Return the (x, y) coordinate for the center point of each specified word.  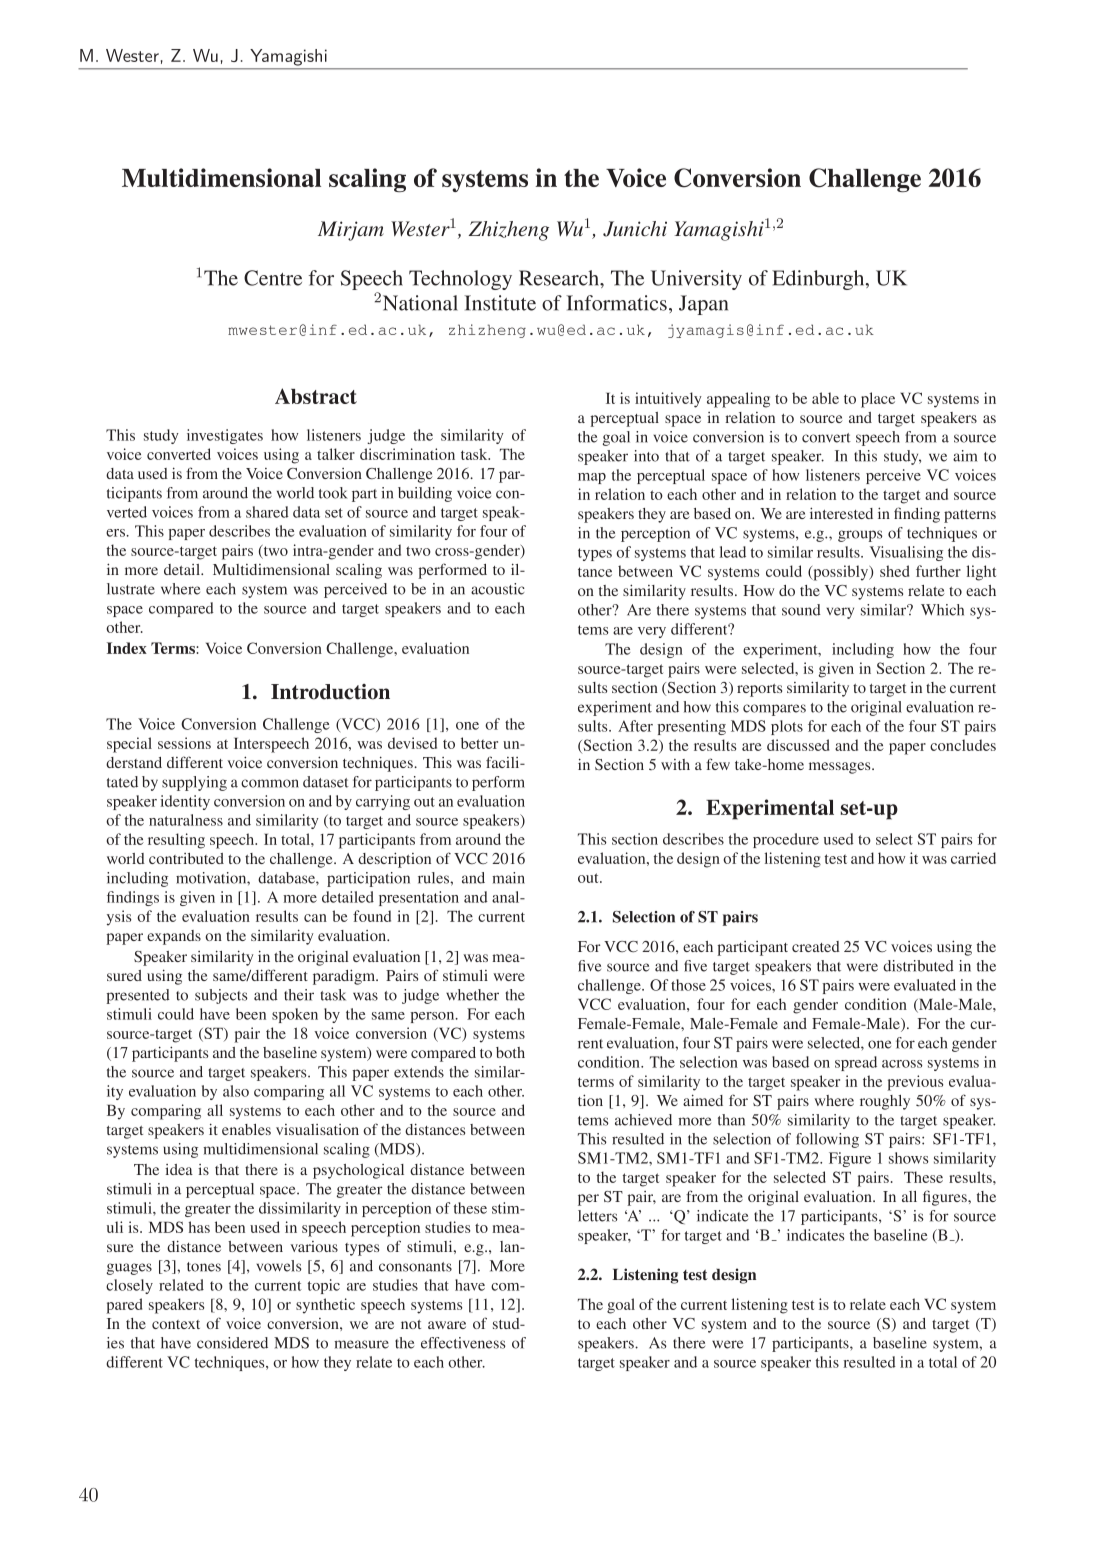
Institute (500, 303)
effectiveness (463, 1343)
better (479, 743)
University (696, 280)
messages (841, 768)
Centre (273, 278)
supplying (194, 783)
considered (232, 1343)
